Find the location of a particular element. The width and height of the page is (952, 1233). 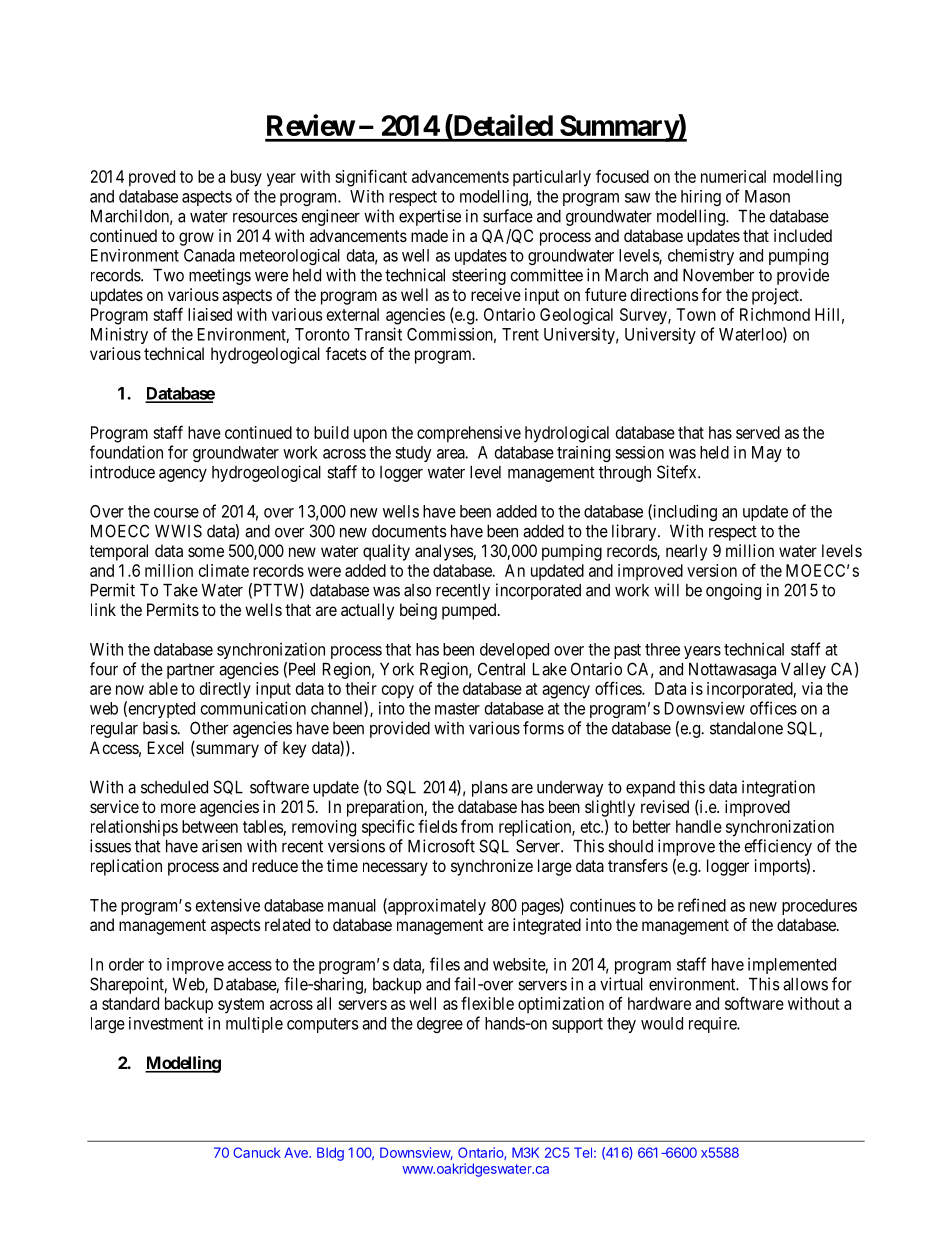

Bldg is located at coordinates (330, 1154).
